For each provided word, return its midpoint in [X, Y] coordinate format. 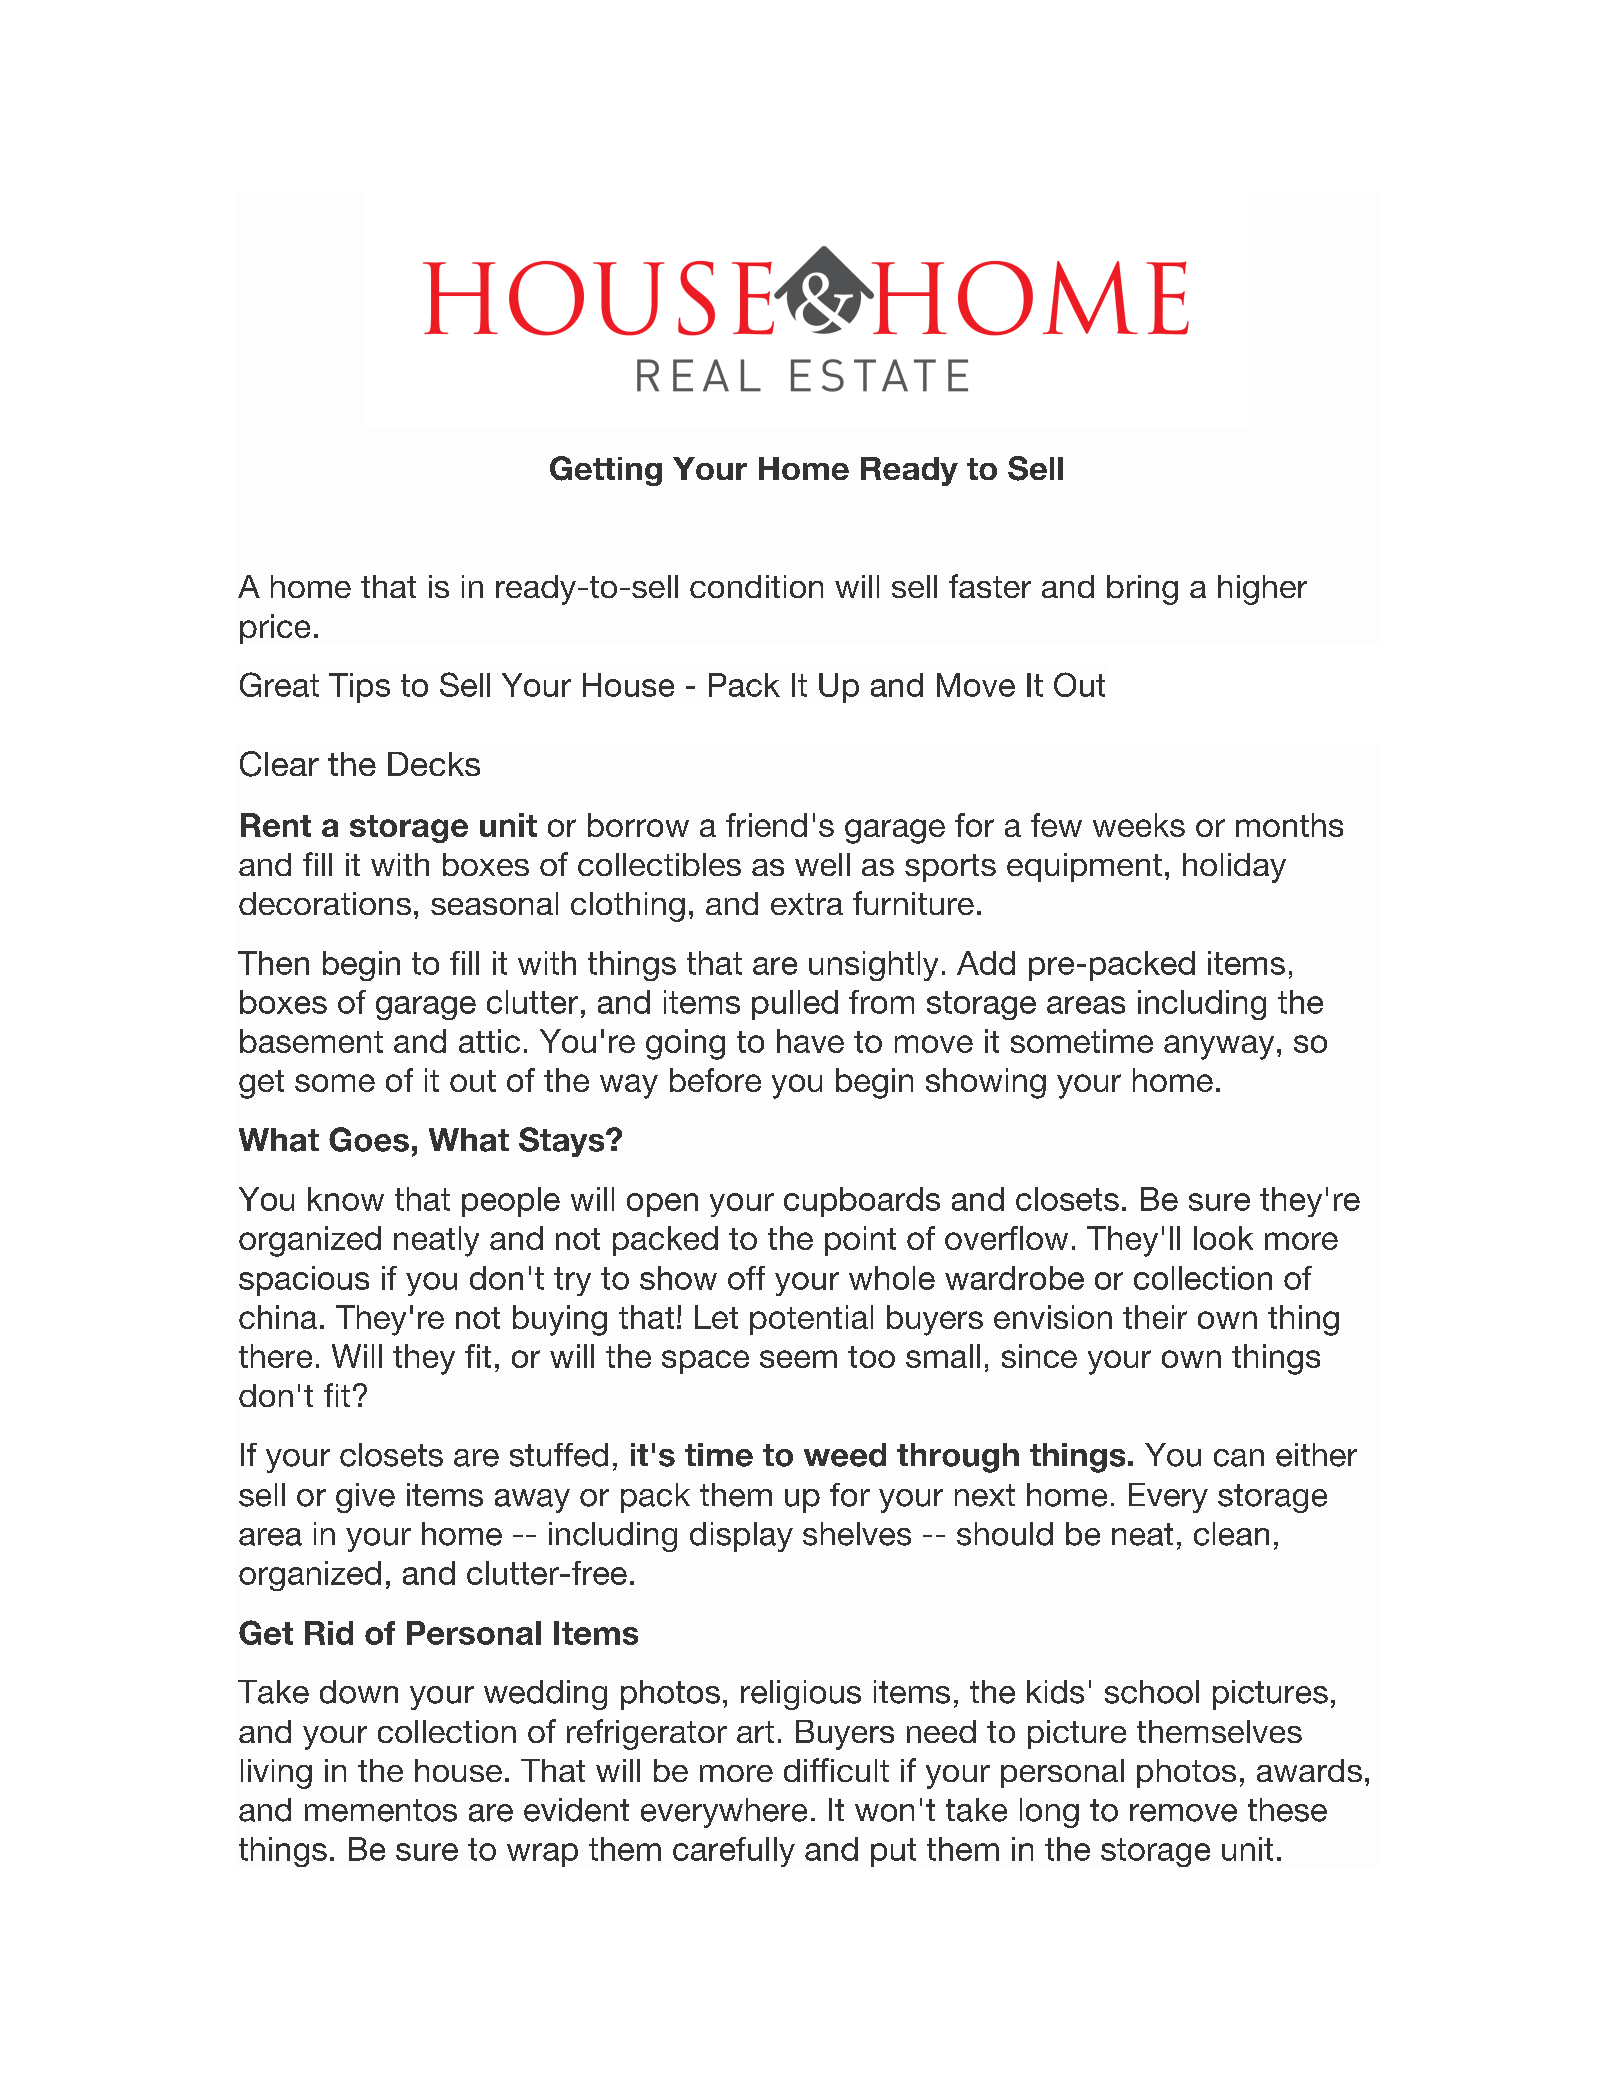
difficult [836, 1770]
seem [798, 1359]
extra [807, 904]
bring [1142, 590]
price [275, 629]
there [275, 1356]
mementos [381, 1810]
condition [756, 586]
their [1155, 1317]
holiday [1234, 868]
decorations [325, 903]
